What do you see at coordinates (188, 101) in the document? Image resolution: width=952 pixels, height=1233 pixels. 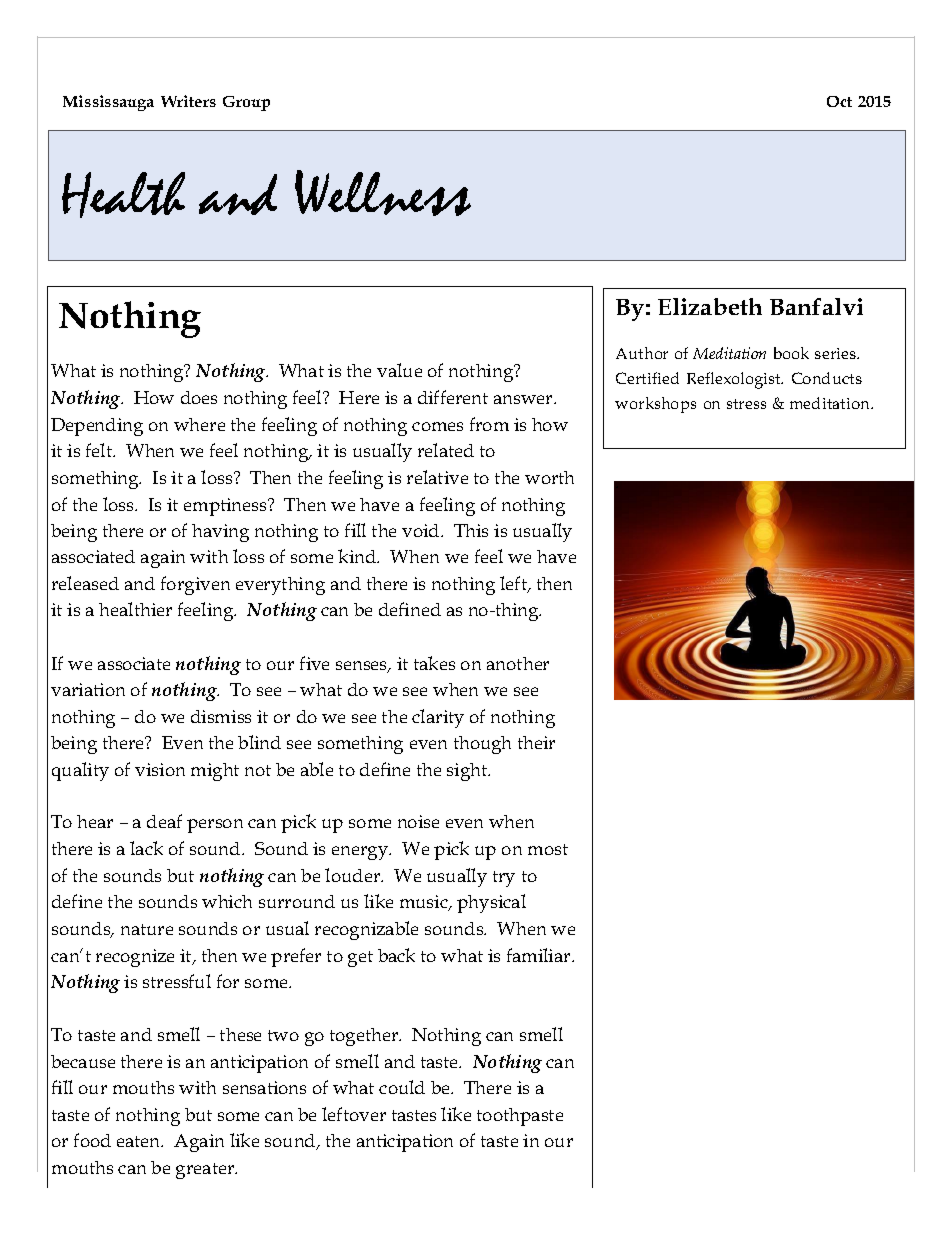 I see `Writers` at bounding box center [188, 101].
